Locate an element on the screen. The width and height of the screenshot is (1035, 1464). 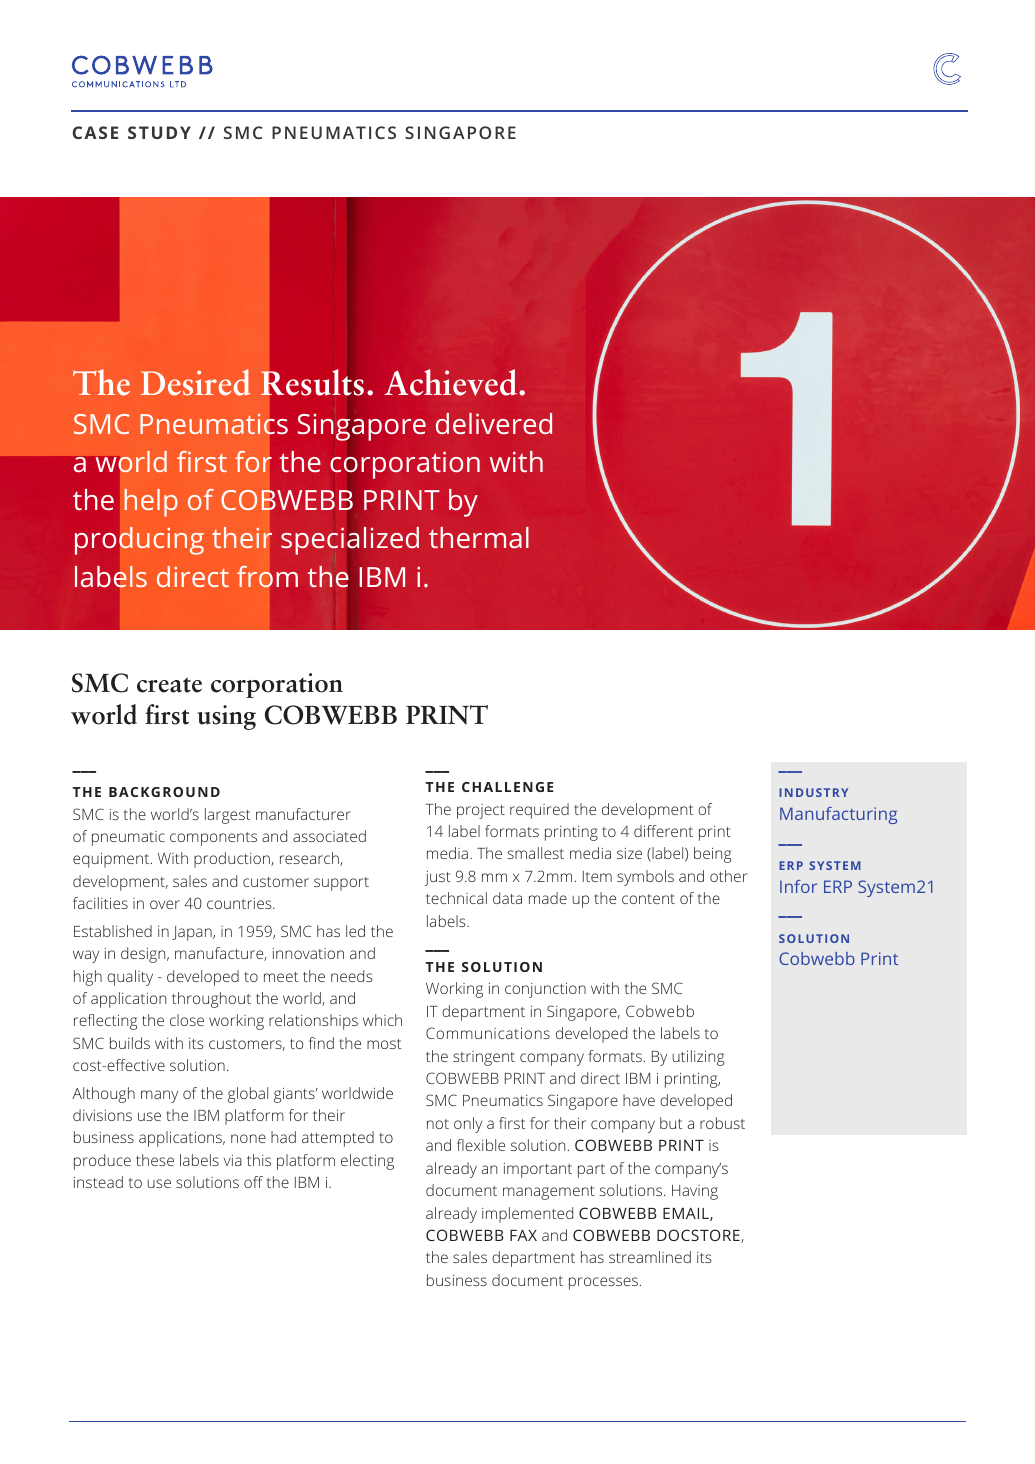
thermal is located at coordinates (479, 537).
